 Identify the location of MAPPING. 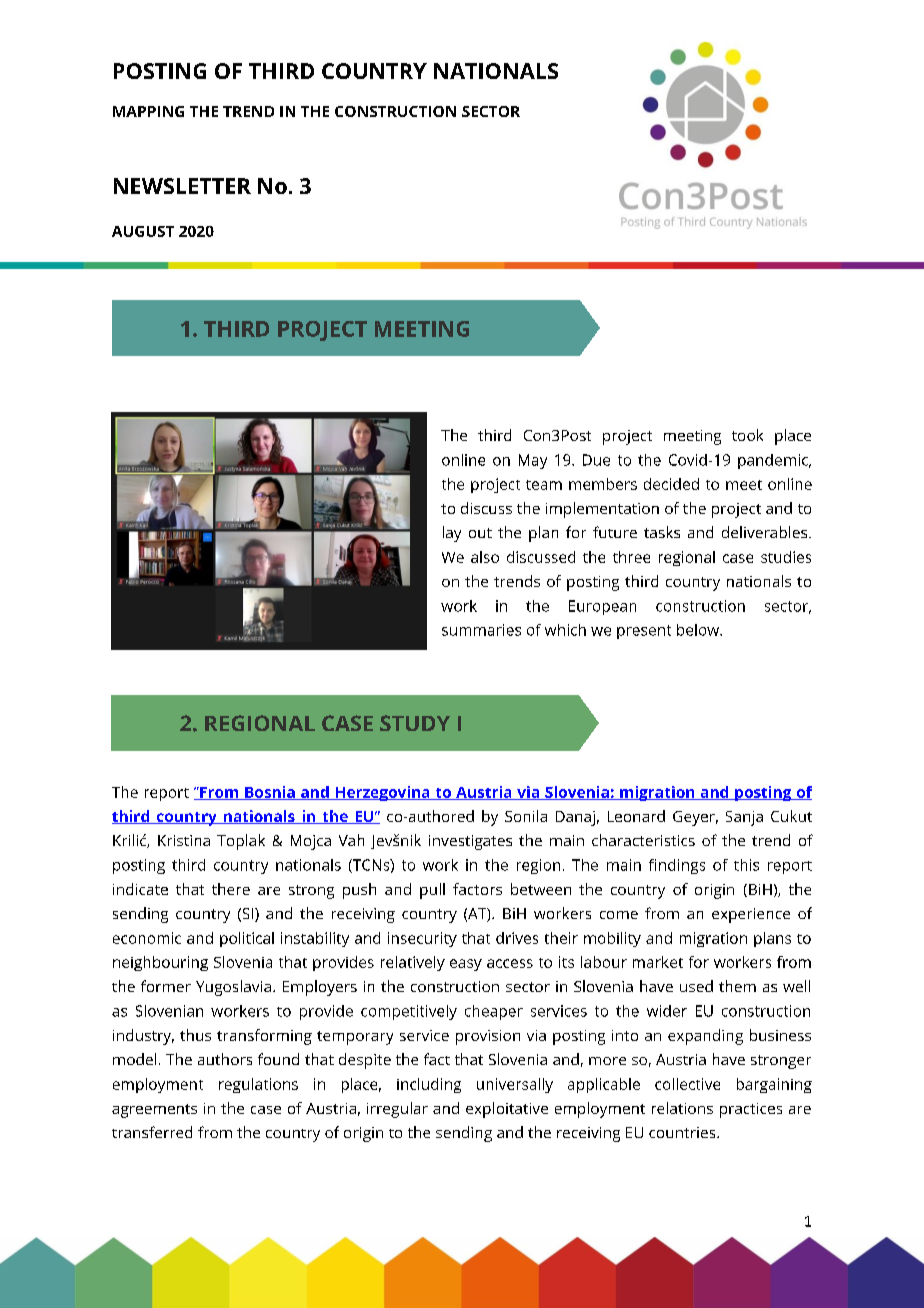
(148, 111).
